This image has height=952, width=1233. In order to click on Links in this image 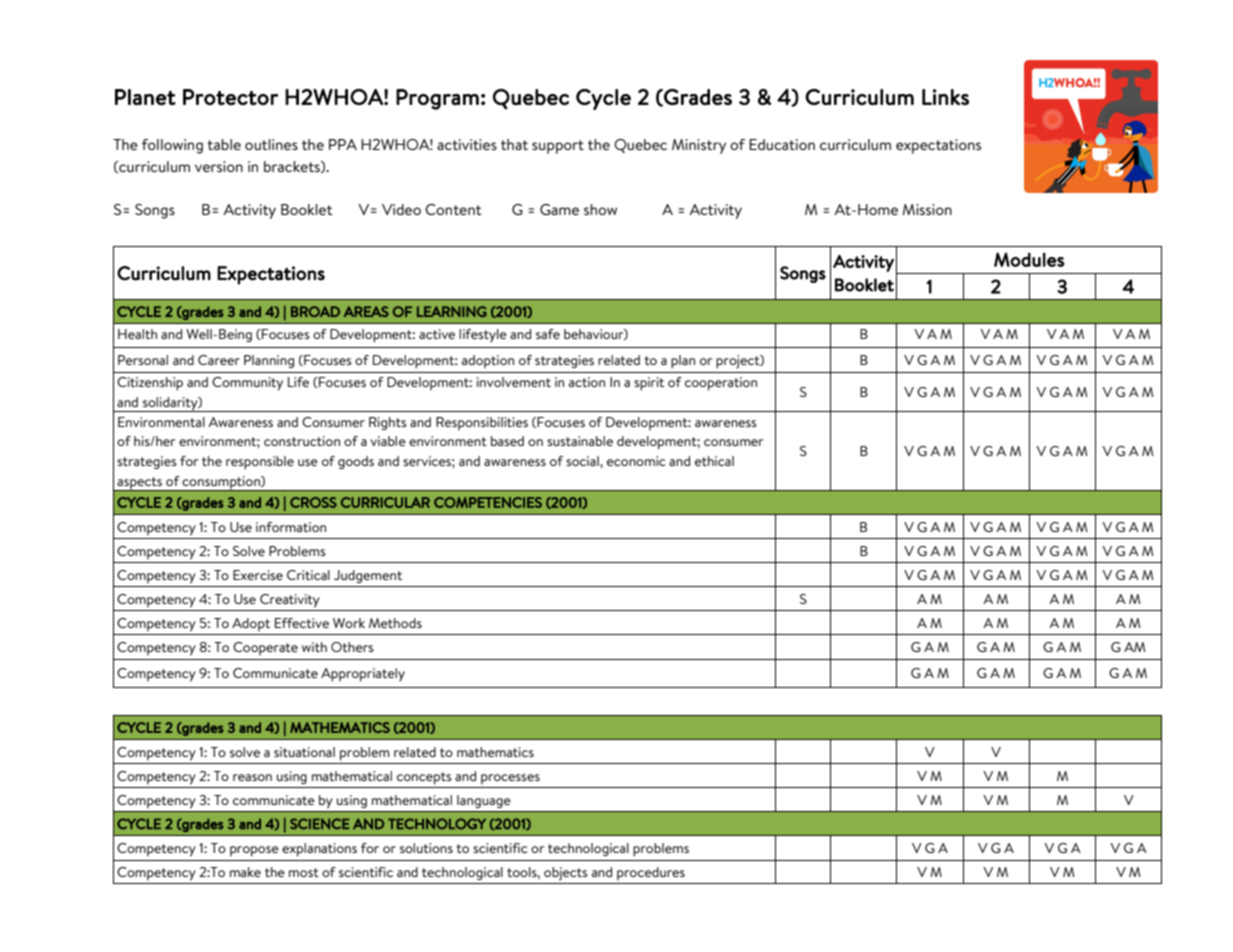, I will do `click(945, 97)`.
